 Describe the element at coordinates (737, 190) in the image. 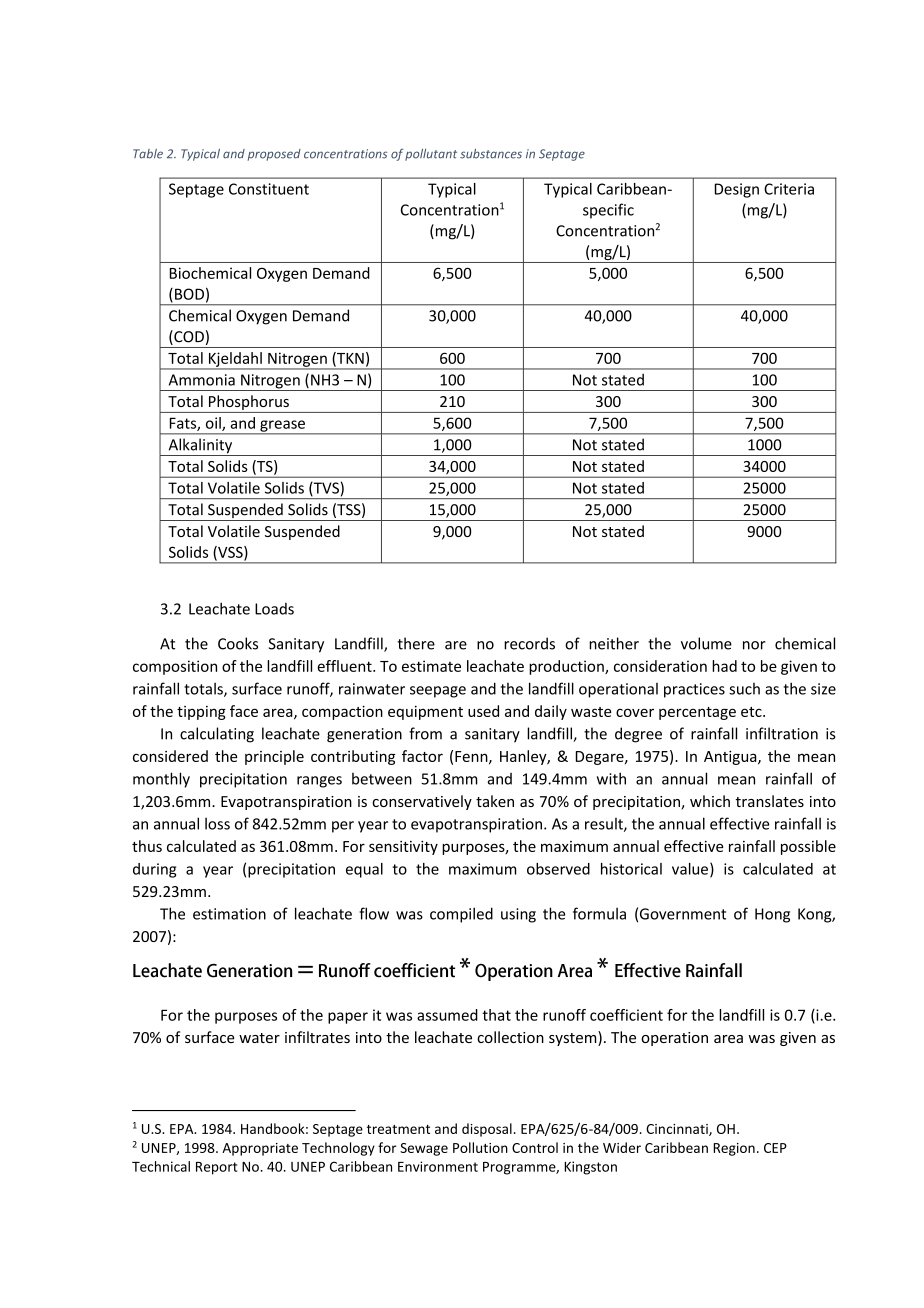

I see `Design` at that location.
